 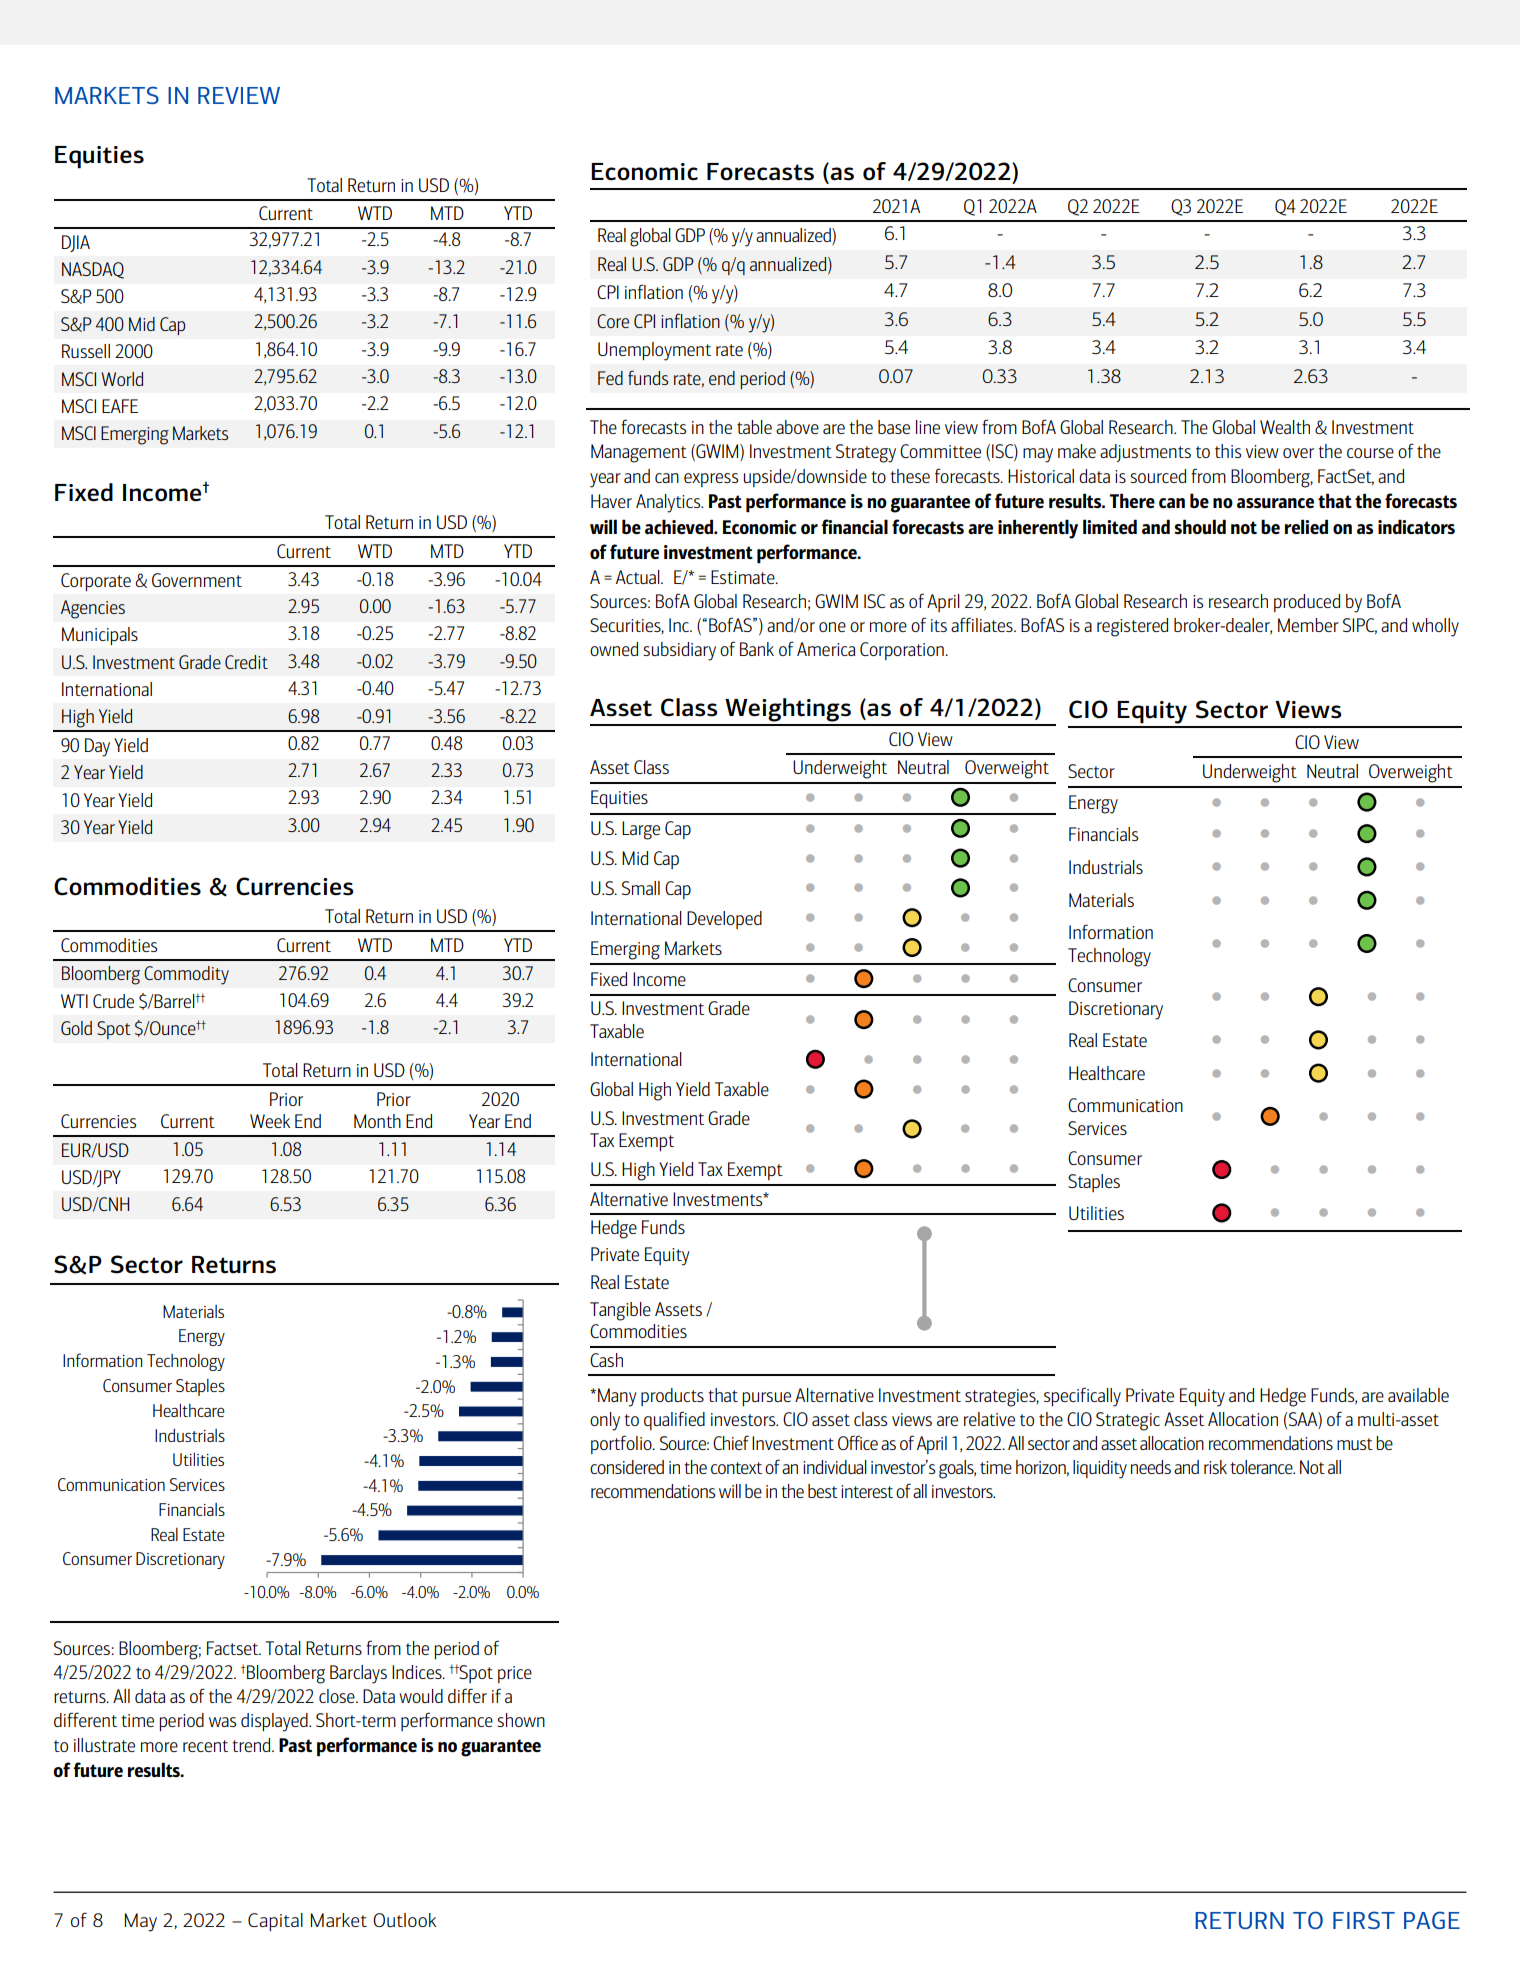 What do you see at coordinates (521, 1720) in the screenshot?
I see `shown` at bounding box center [521, 1720].
